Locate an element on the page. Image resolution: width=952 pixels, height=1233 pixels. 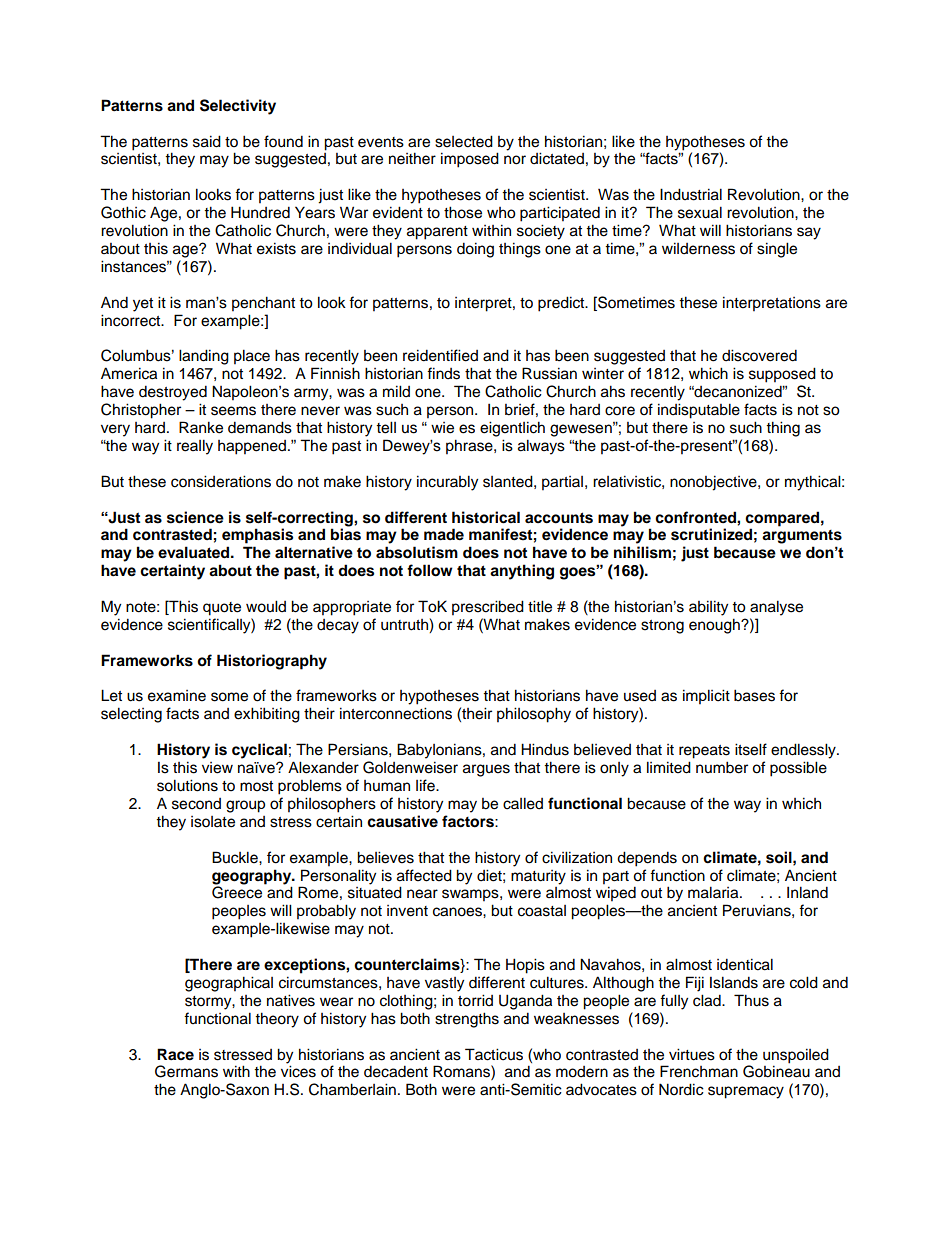
Germans is located at coordinates (186, 1071).
